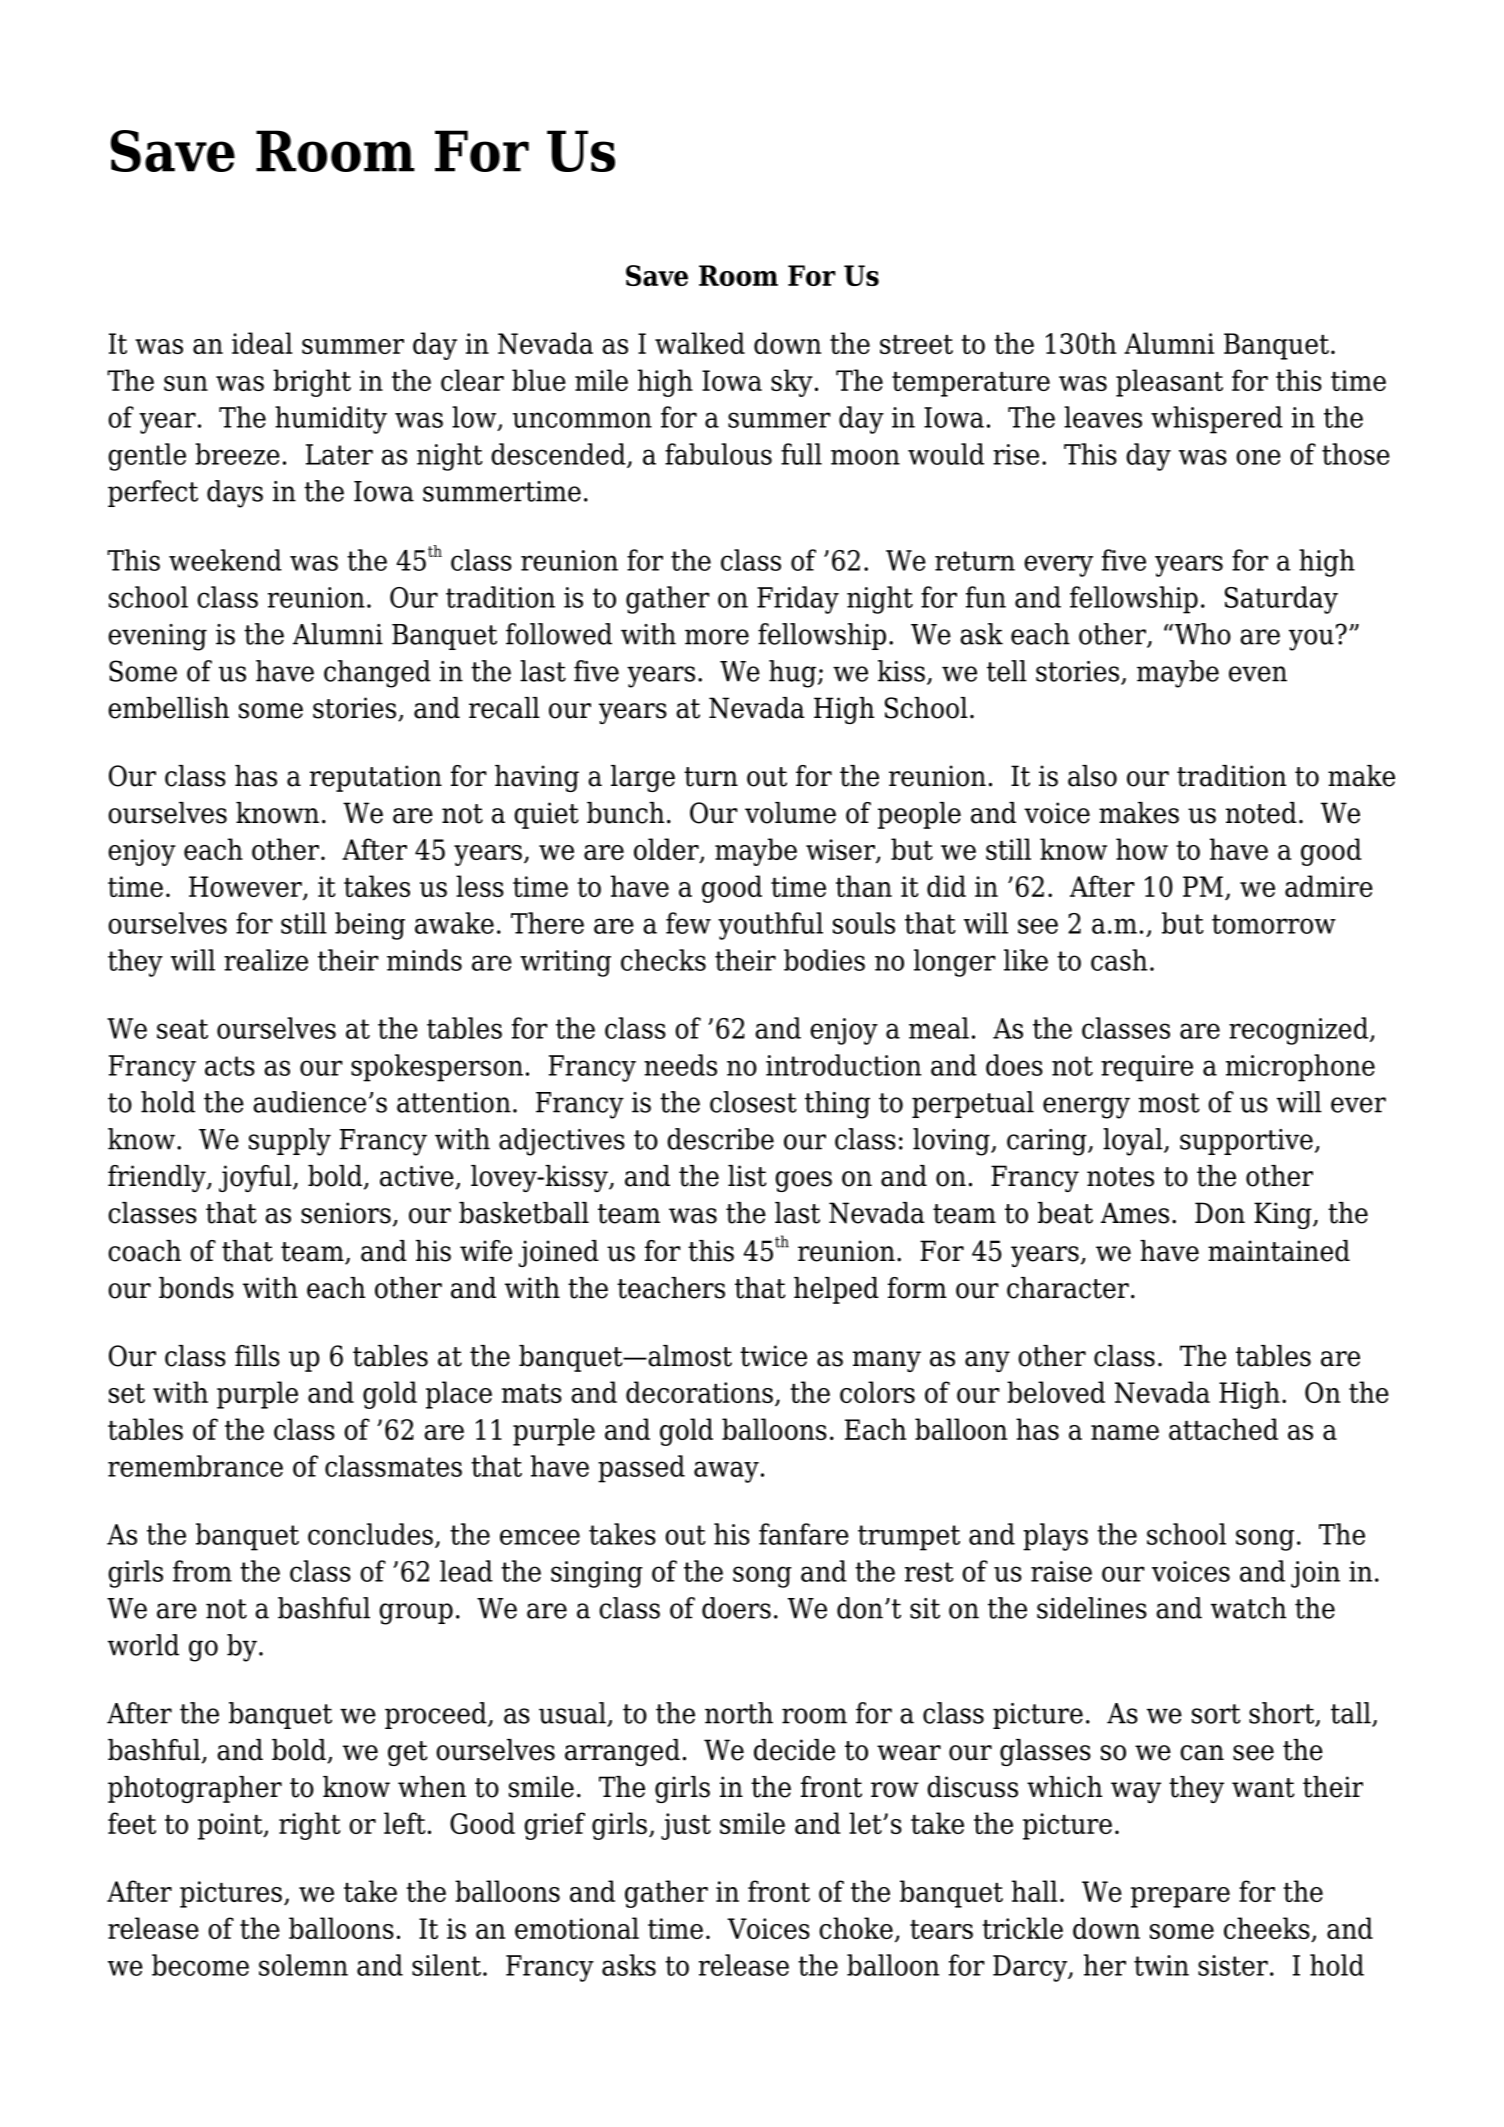 Image resolution: width=1504 pixels, height=2127 pixels. I want to click on decorations, so click(699, 1392).
